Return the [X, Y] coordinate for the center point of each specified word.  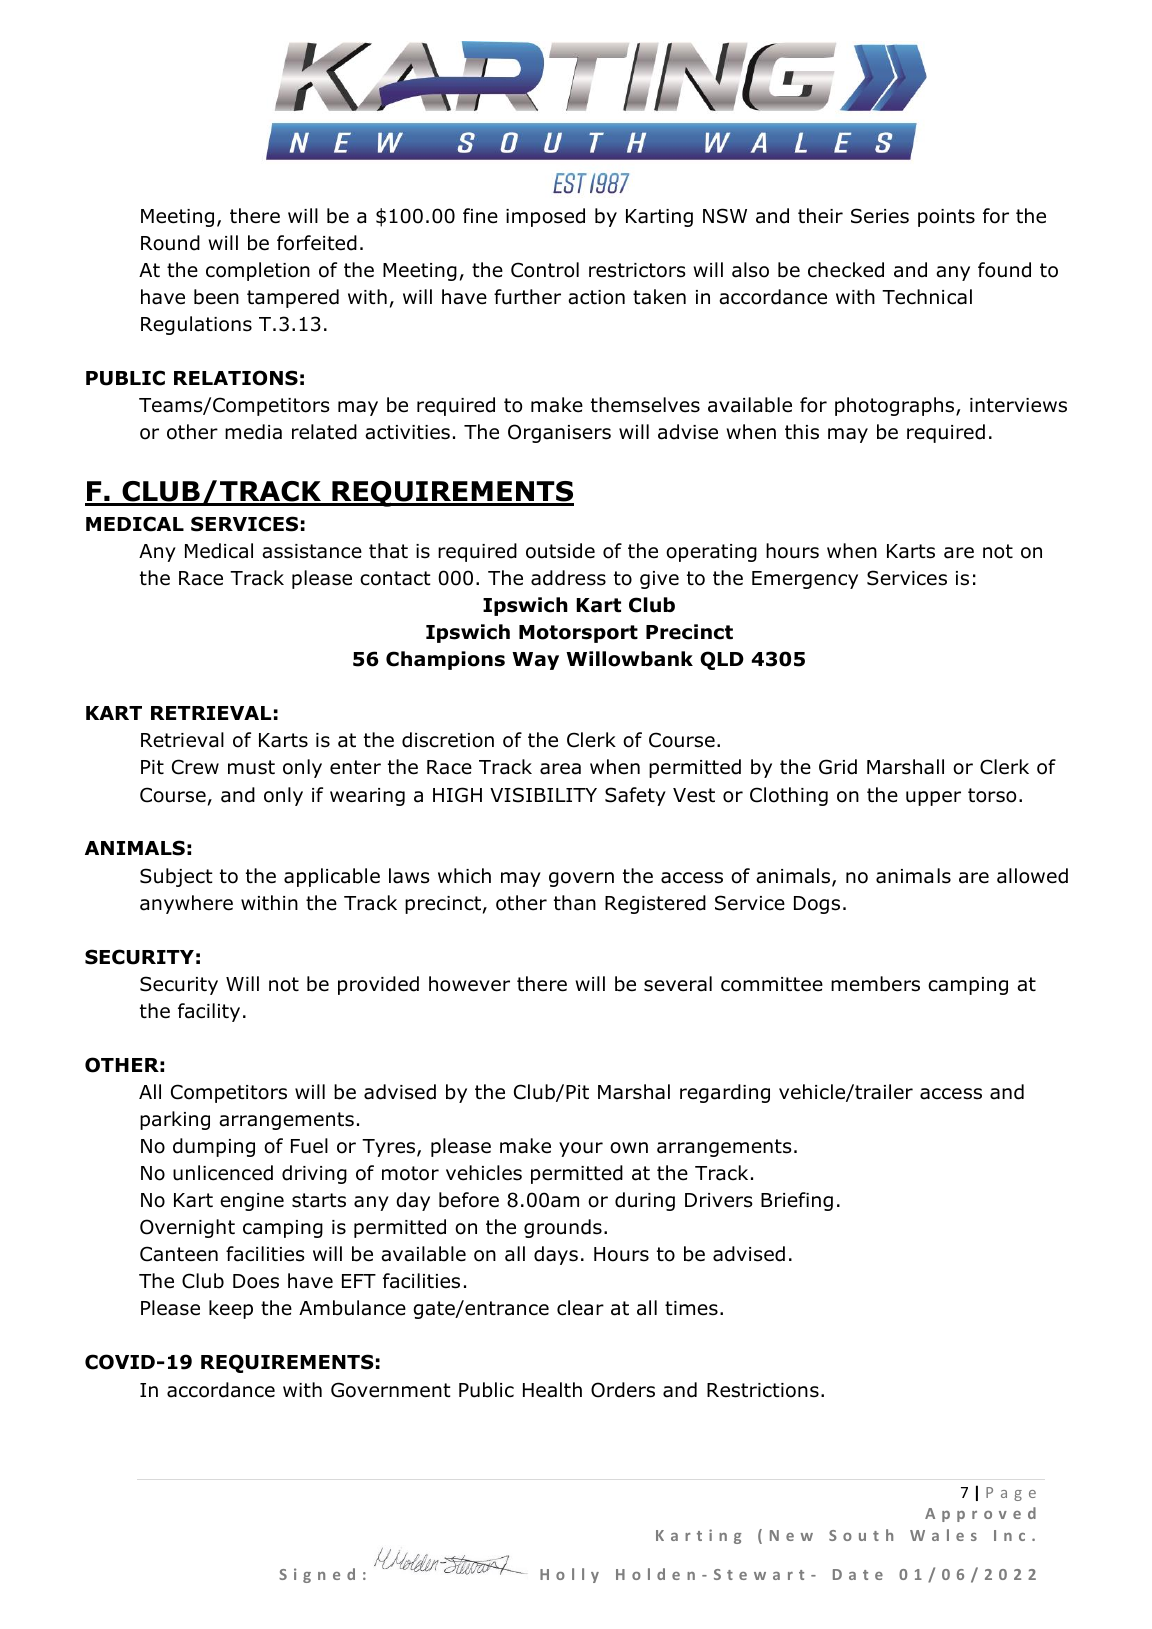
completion [258, 271]
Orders [623, 1390]
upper [933, 798]
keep [231, 1309]
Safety [635, 796]
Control [545, 270]
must [251, 767]
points [946, 218]
